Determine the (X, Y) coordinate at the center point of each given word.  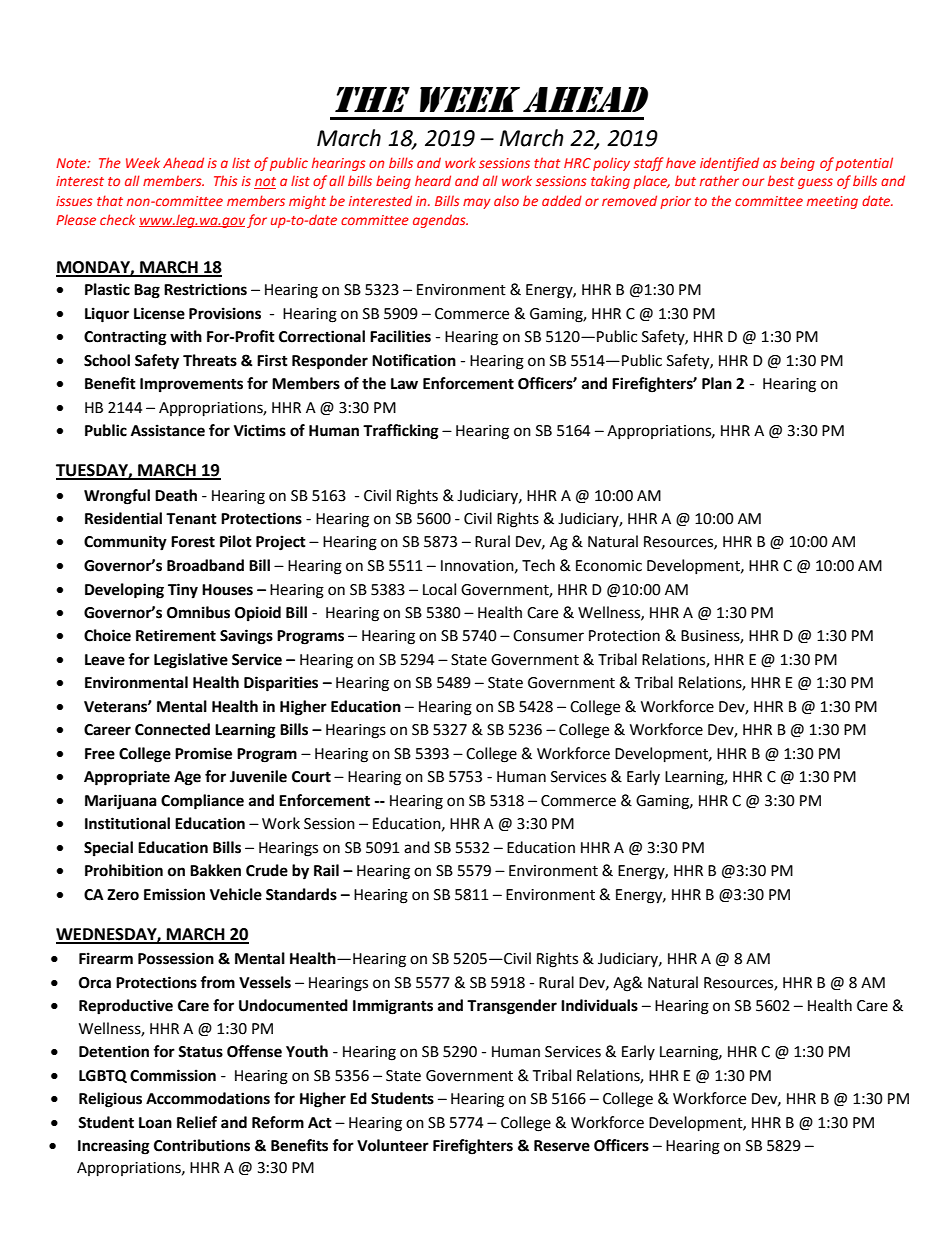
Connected (172, 729)
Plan (717, 383)
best (781, 180)
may (477, 203)
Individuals (599, 1005)
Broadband (205, 565)
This (226, 180)
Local (439, 589)
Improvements (191, 385)
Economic (609, 566)
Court (311, 777)
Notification (414, 360)
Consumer (548, 636)
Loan (155, 1123)
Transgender (512, 1007)
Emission (174, 894)
